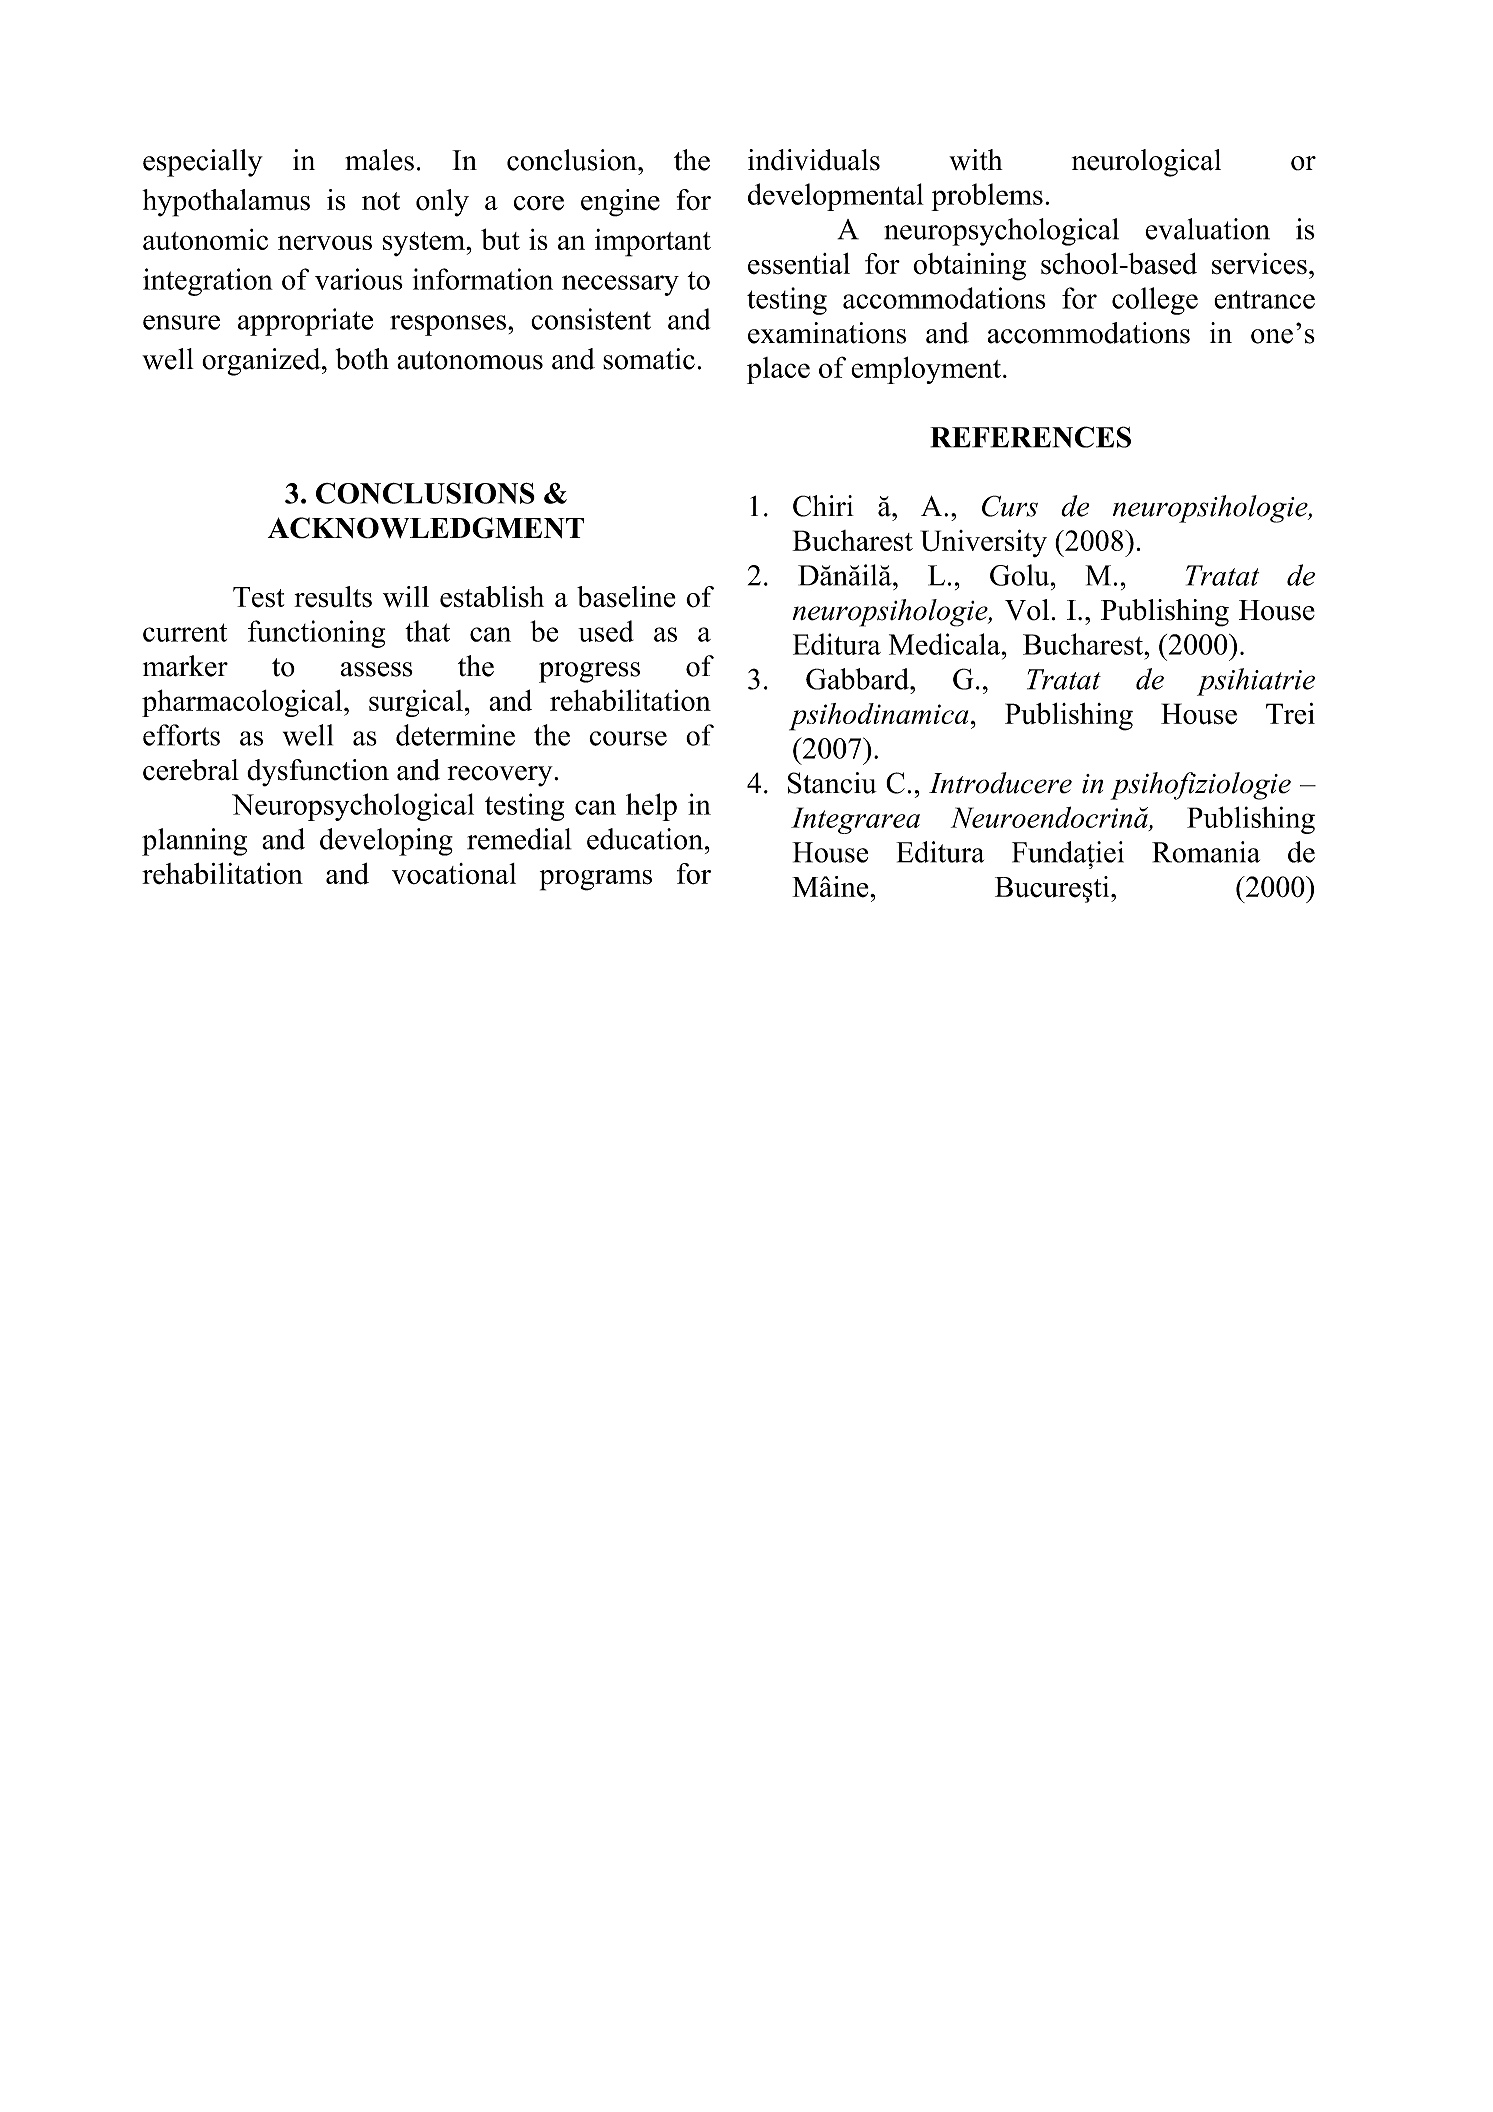  What do you see at coordinates (823, 506) in the document?
I see `Chiri` at bounding box center [823, 506].
